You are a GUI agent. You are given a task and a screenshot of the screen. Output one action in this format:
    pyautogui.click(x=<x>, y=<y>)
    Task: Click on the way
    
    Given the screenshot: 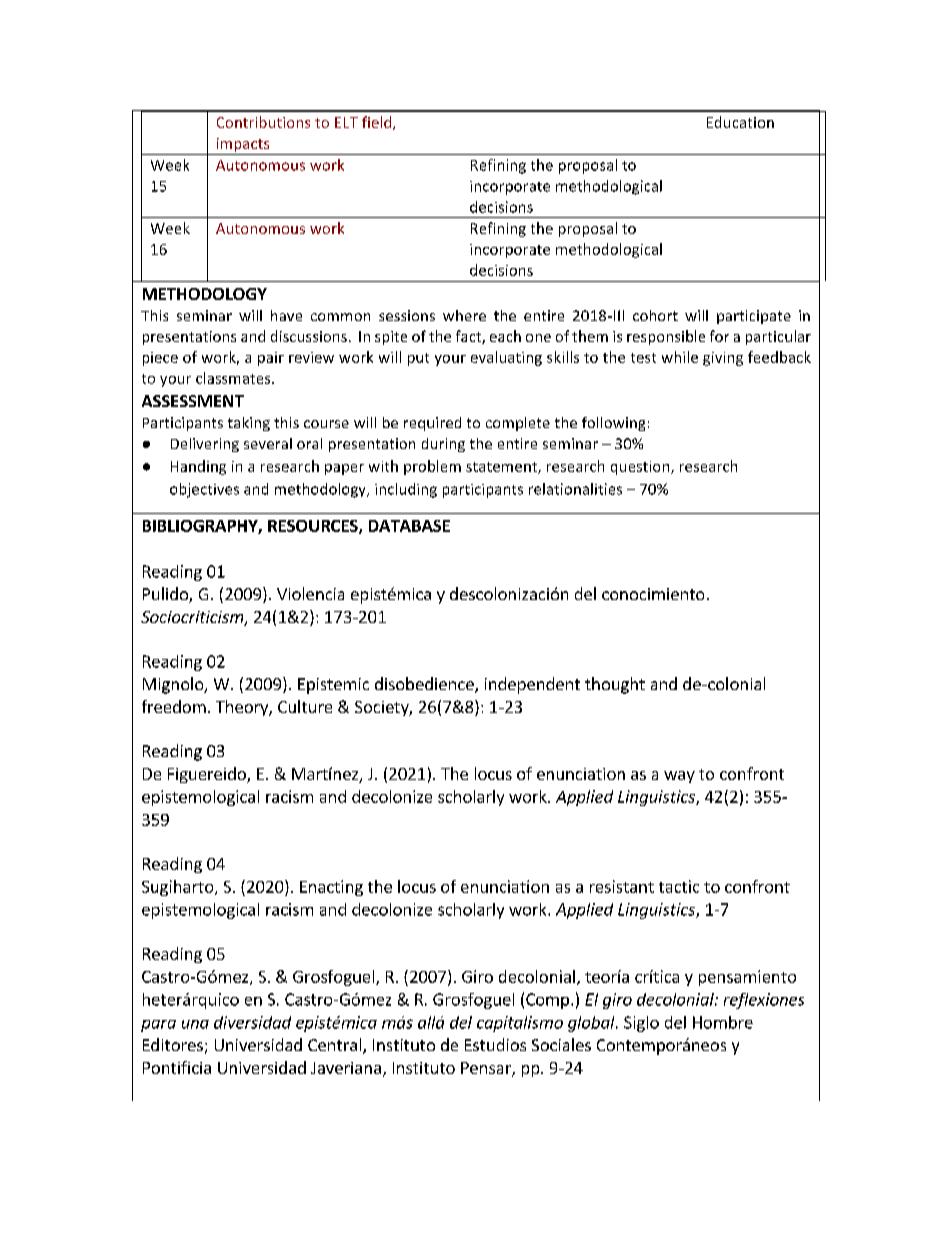 What is the action you would take?
    pyautogui.click(x=679, y=777)
